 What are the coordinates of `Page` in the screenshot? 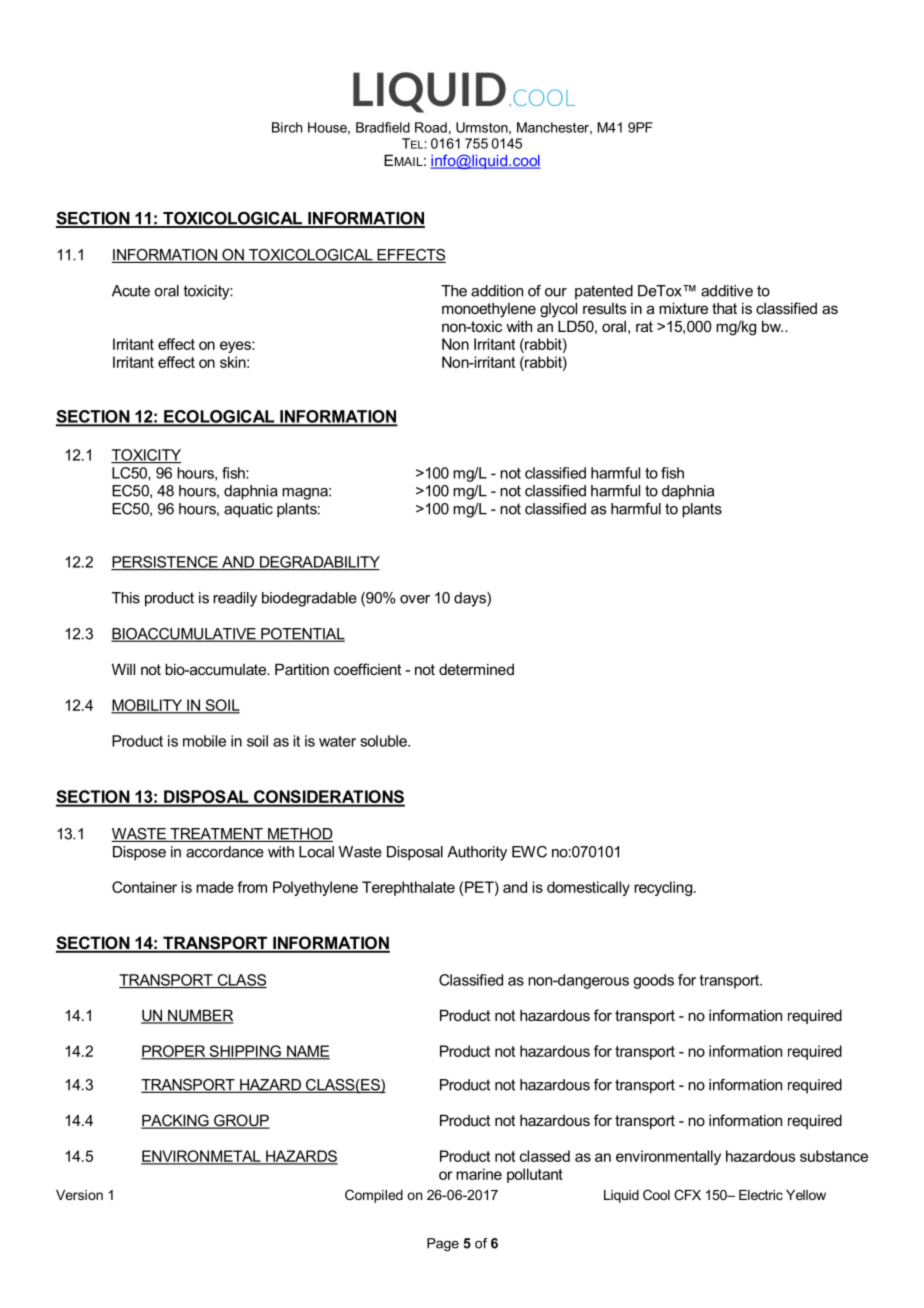 It's located at (443, 1245).
